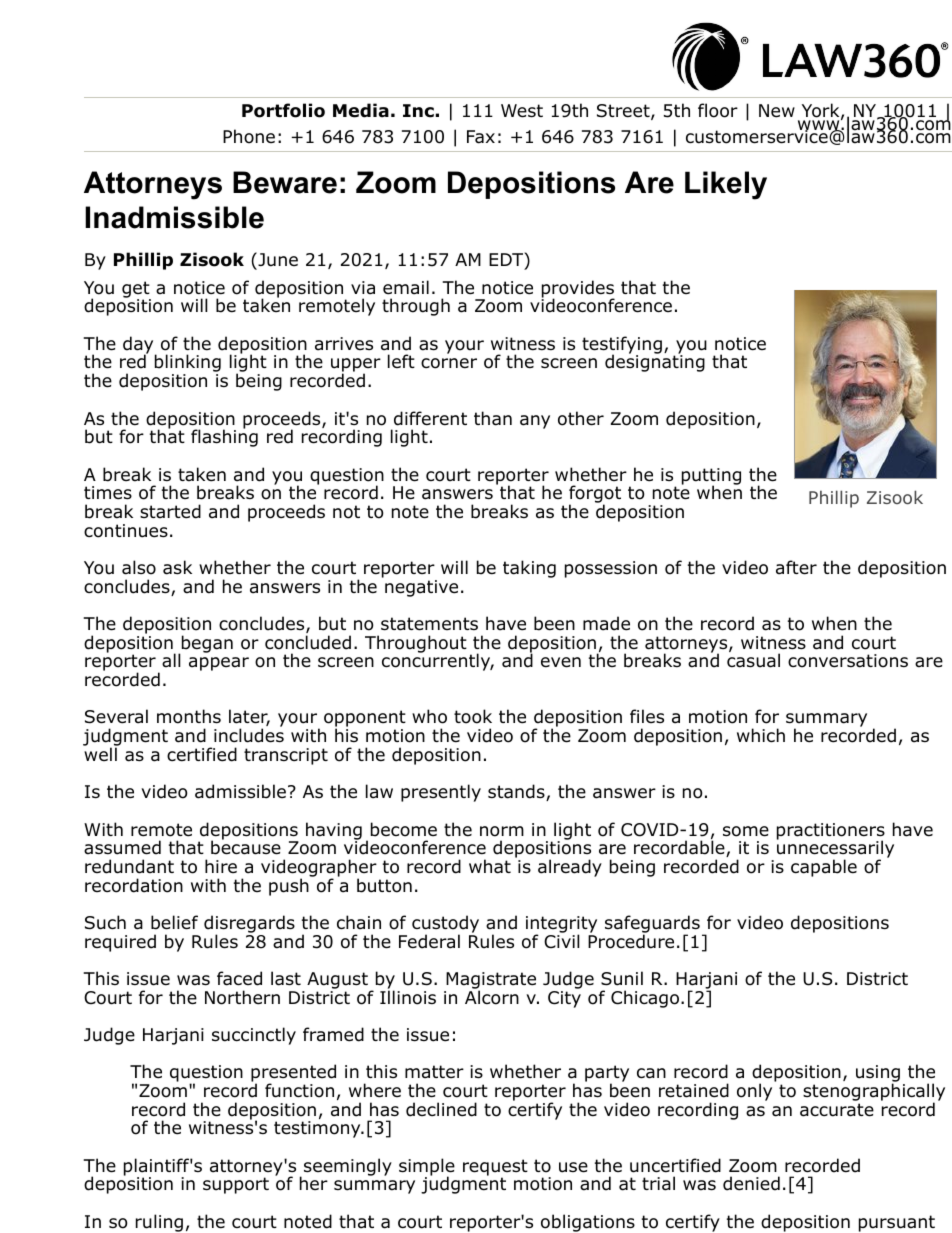  What do you see at coordinates (502, 831) in the screenshot?
I see `norm` at bounding box center [502, 831].
